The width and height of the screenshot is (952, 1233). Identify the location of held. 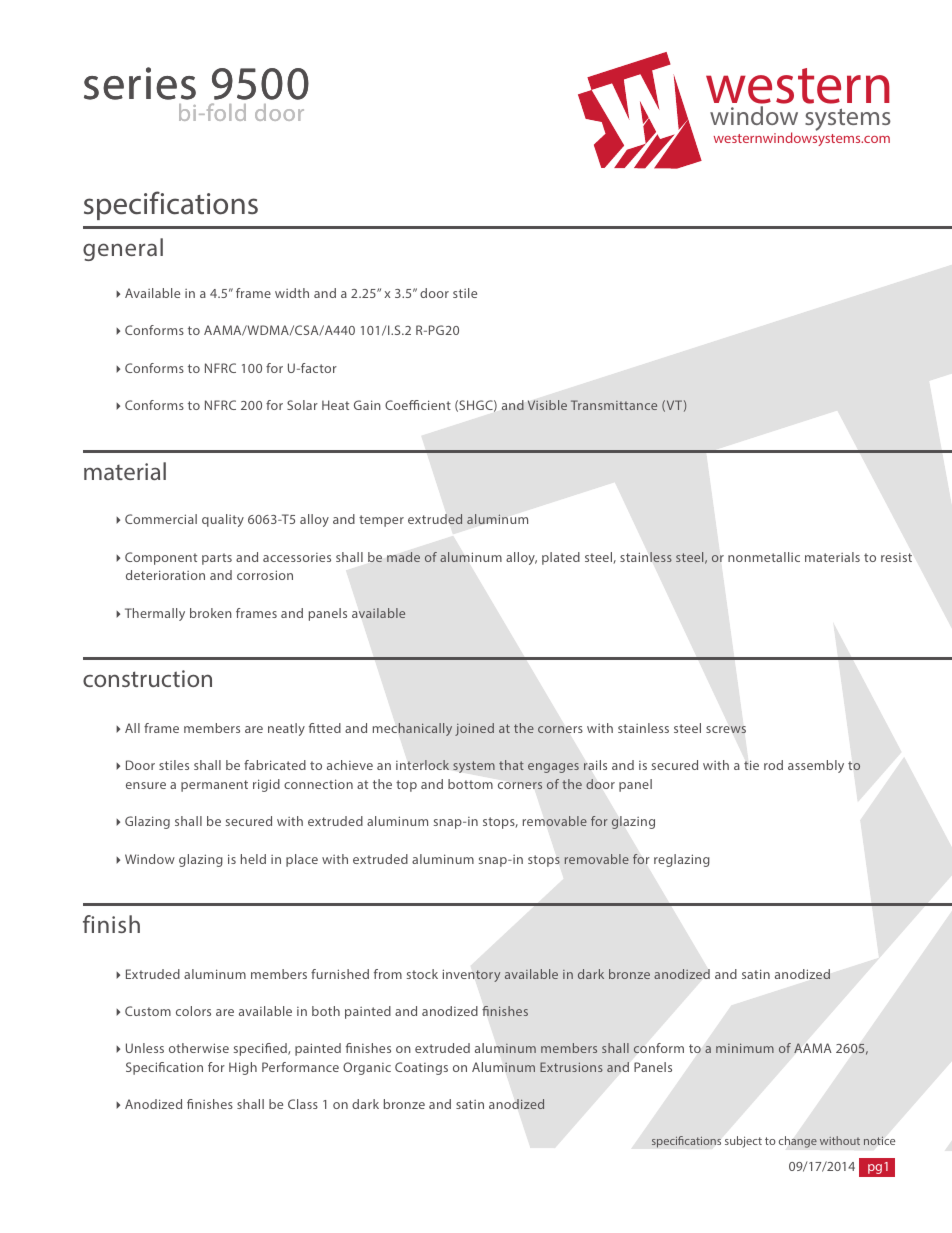
(253, 859).
